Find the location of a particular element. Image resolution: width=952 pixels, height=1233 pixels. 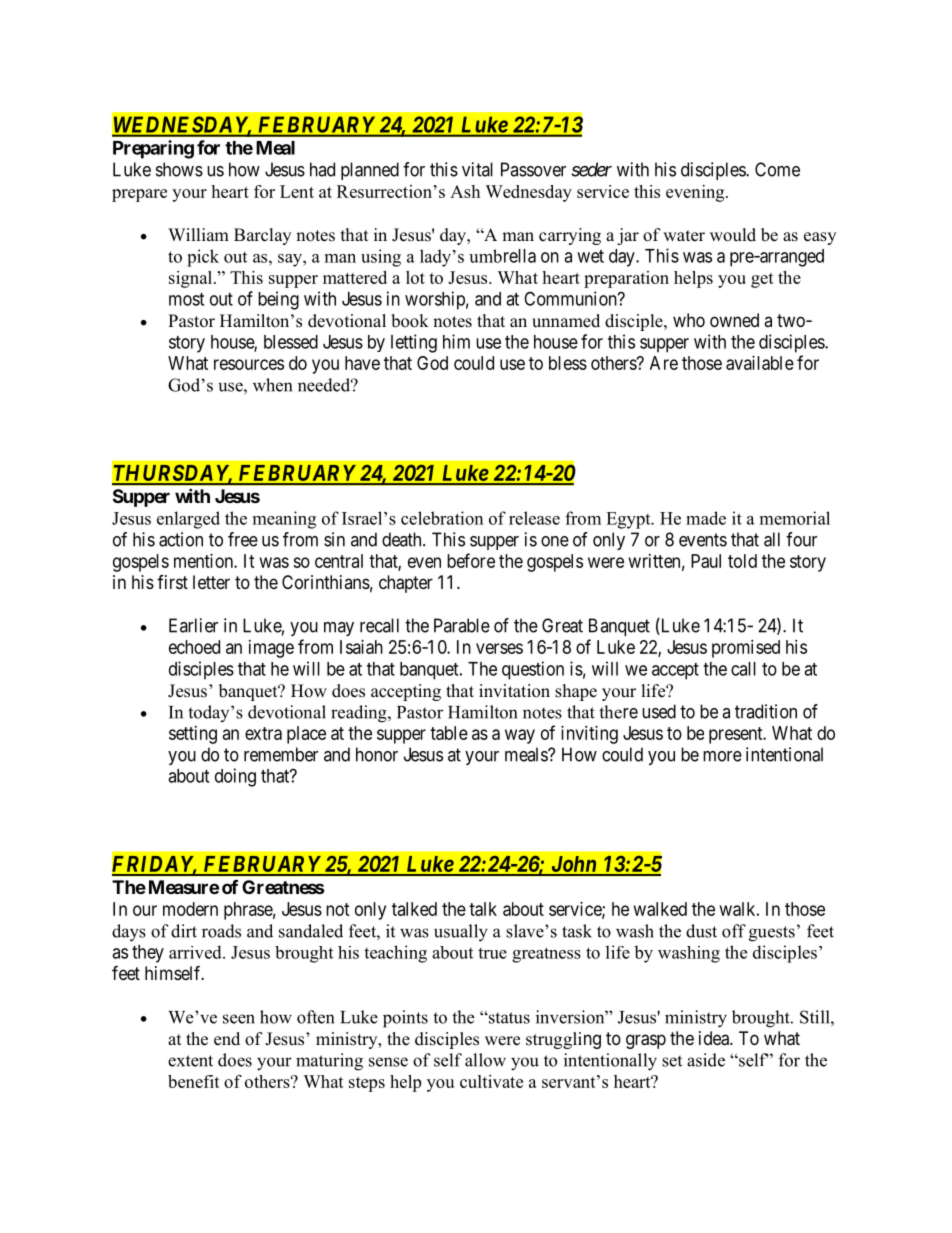

Come is located at coordinates (777, 169).
